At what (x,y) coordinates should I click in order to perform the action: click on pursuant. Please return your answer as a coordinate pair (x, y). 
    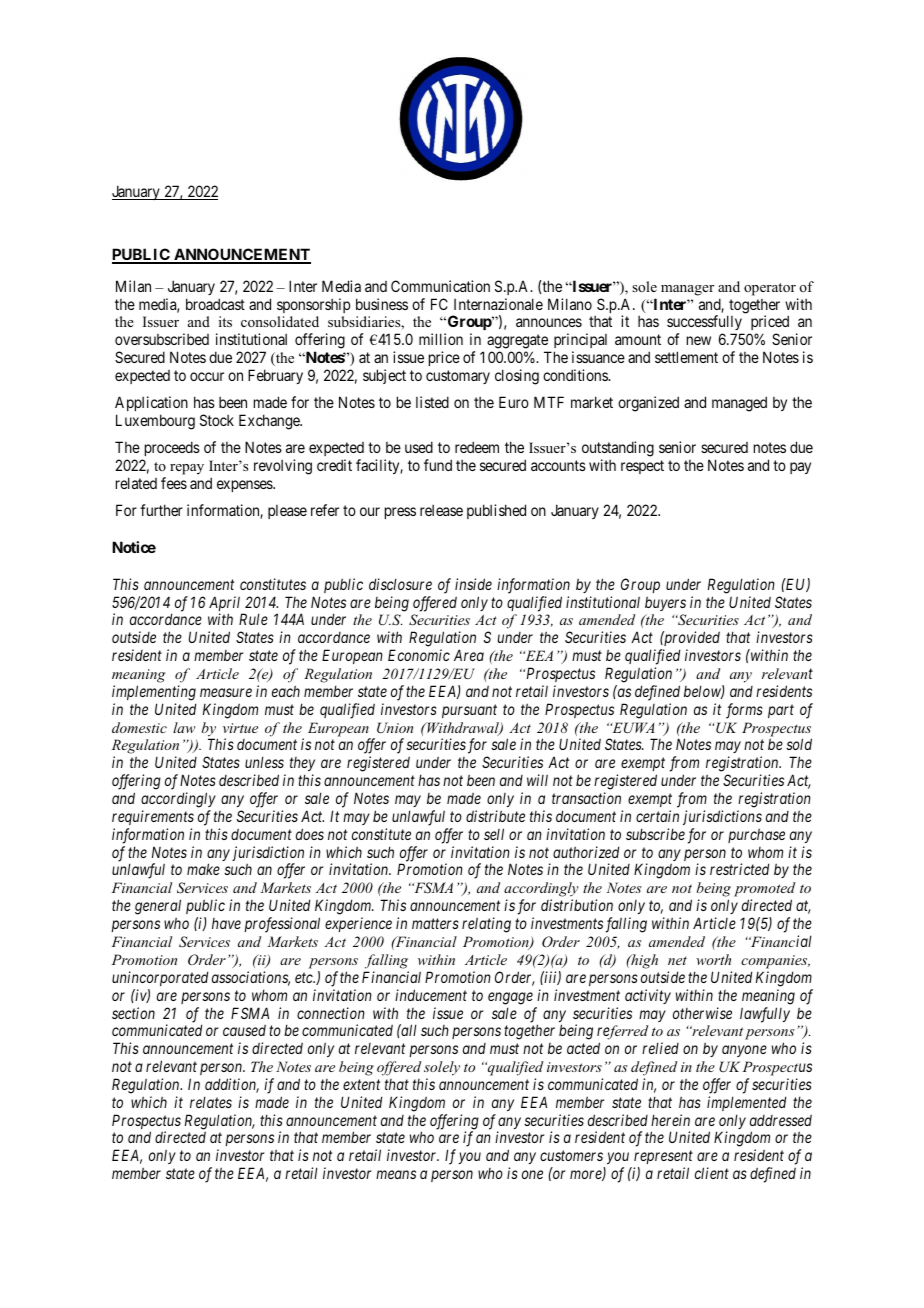
    Looking at the image, I should click on (469, 711).
